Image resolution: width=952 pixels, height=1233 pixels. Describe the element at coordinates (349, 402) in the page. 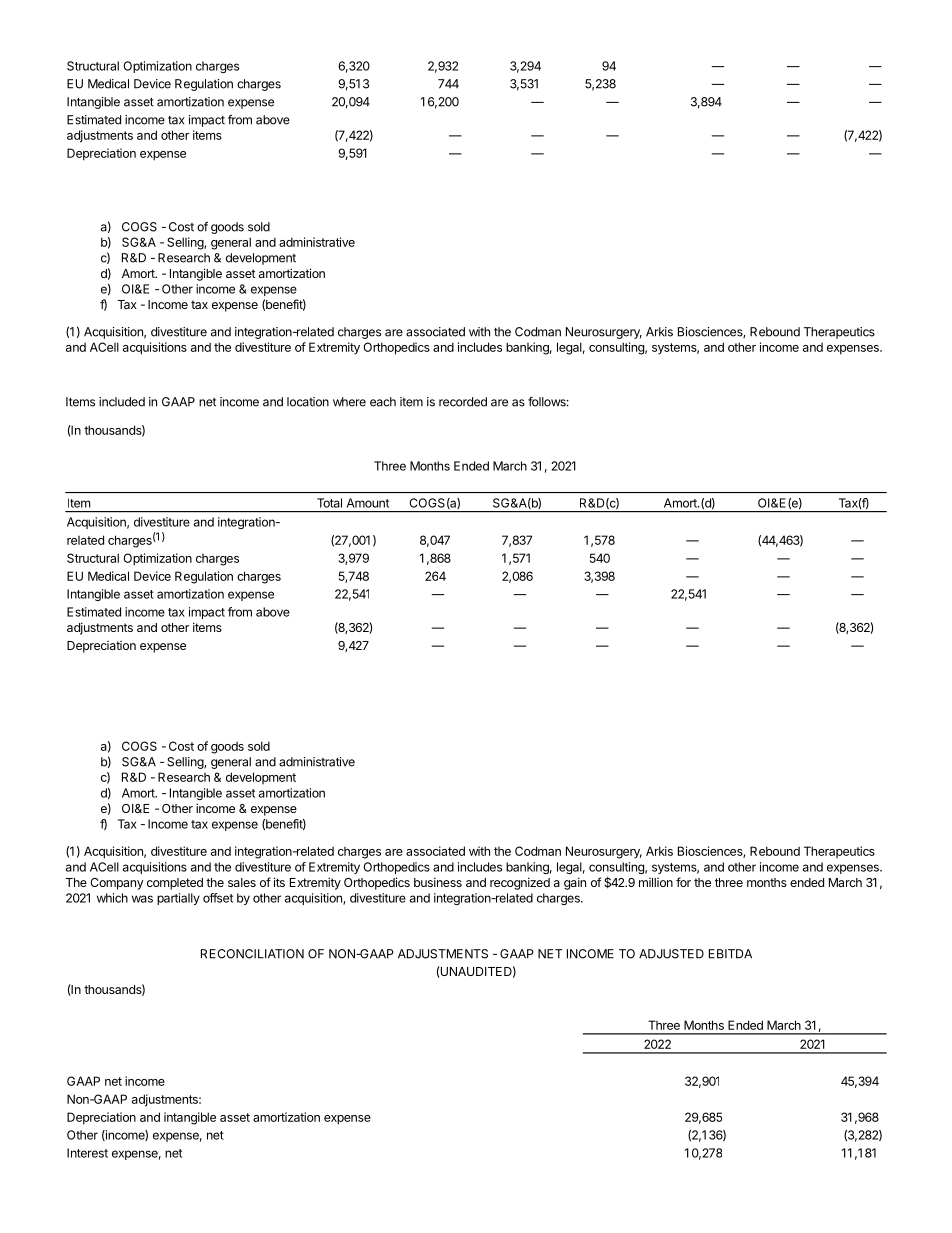

I see `where` at that location.
